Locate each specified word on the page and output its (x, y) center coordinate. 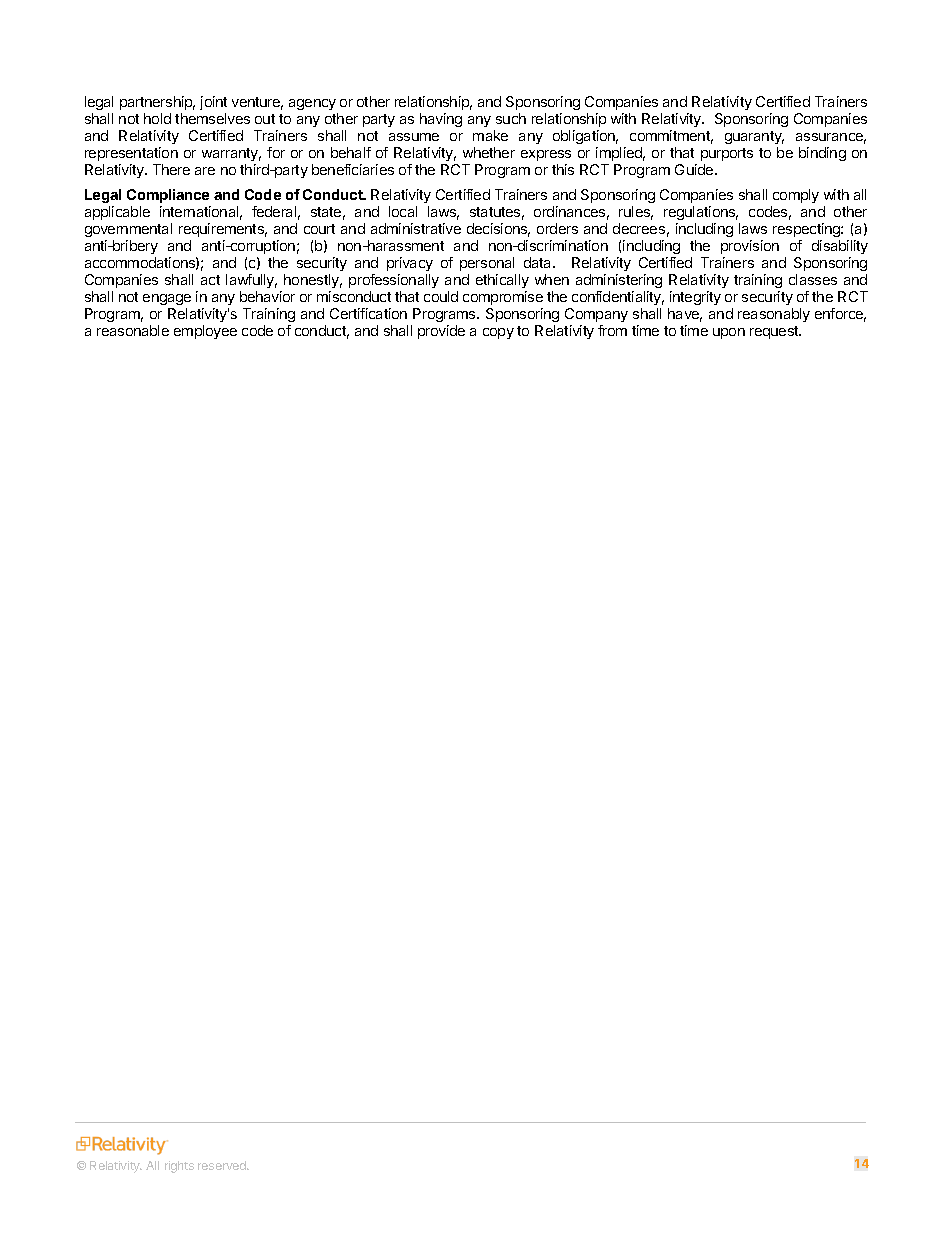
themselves (212, 118)
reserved (223, 1165)
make (490, 135)
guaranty (754, 137)
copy (498, 333)
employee (205, 332)
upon (729, 333)
